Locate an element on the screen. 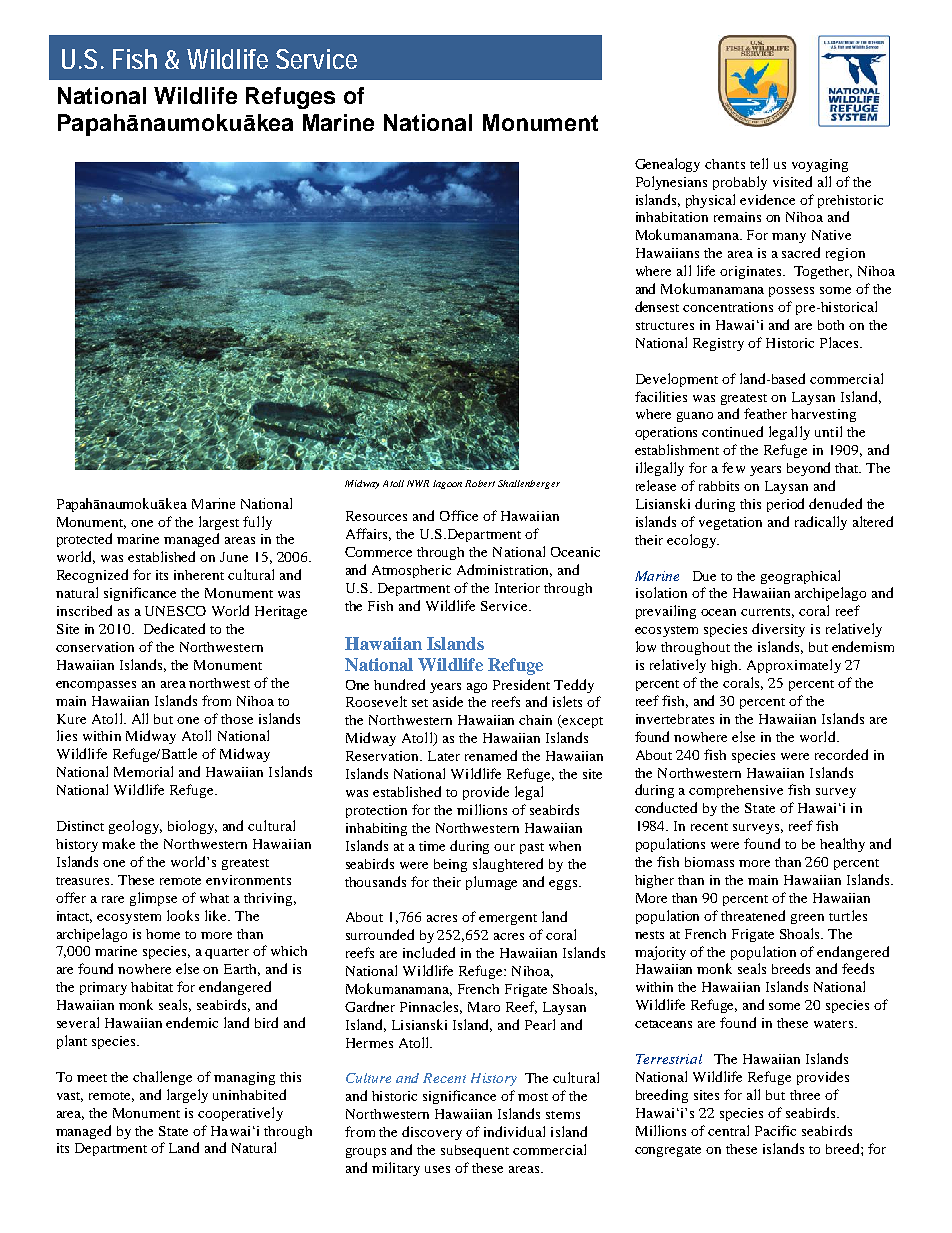 Image resolution: width=952 pixels, height=1233 pixels. Polynesians is located at coordinates (671, 183).
